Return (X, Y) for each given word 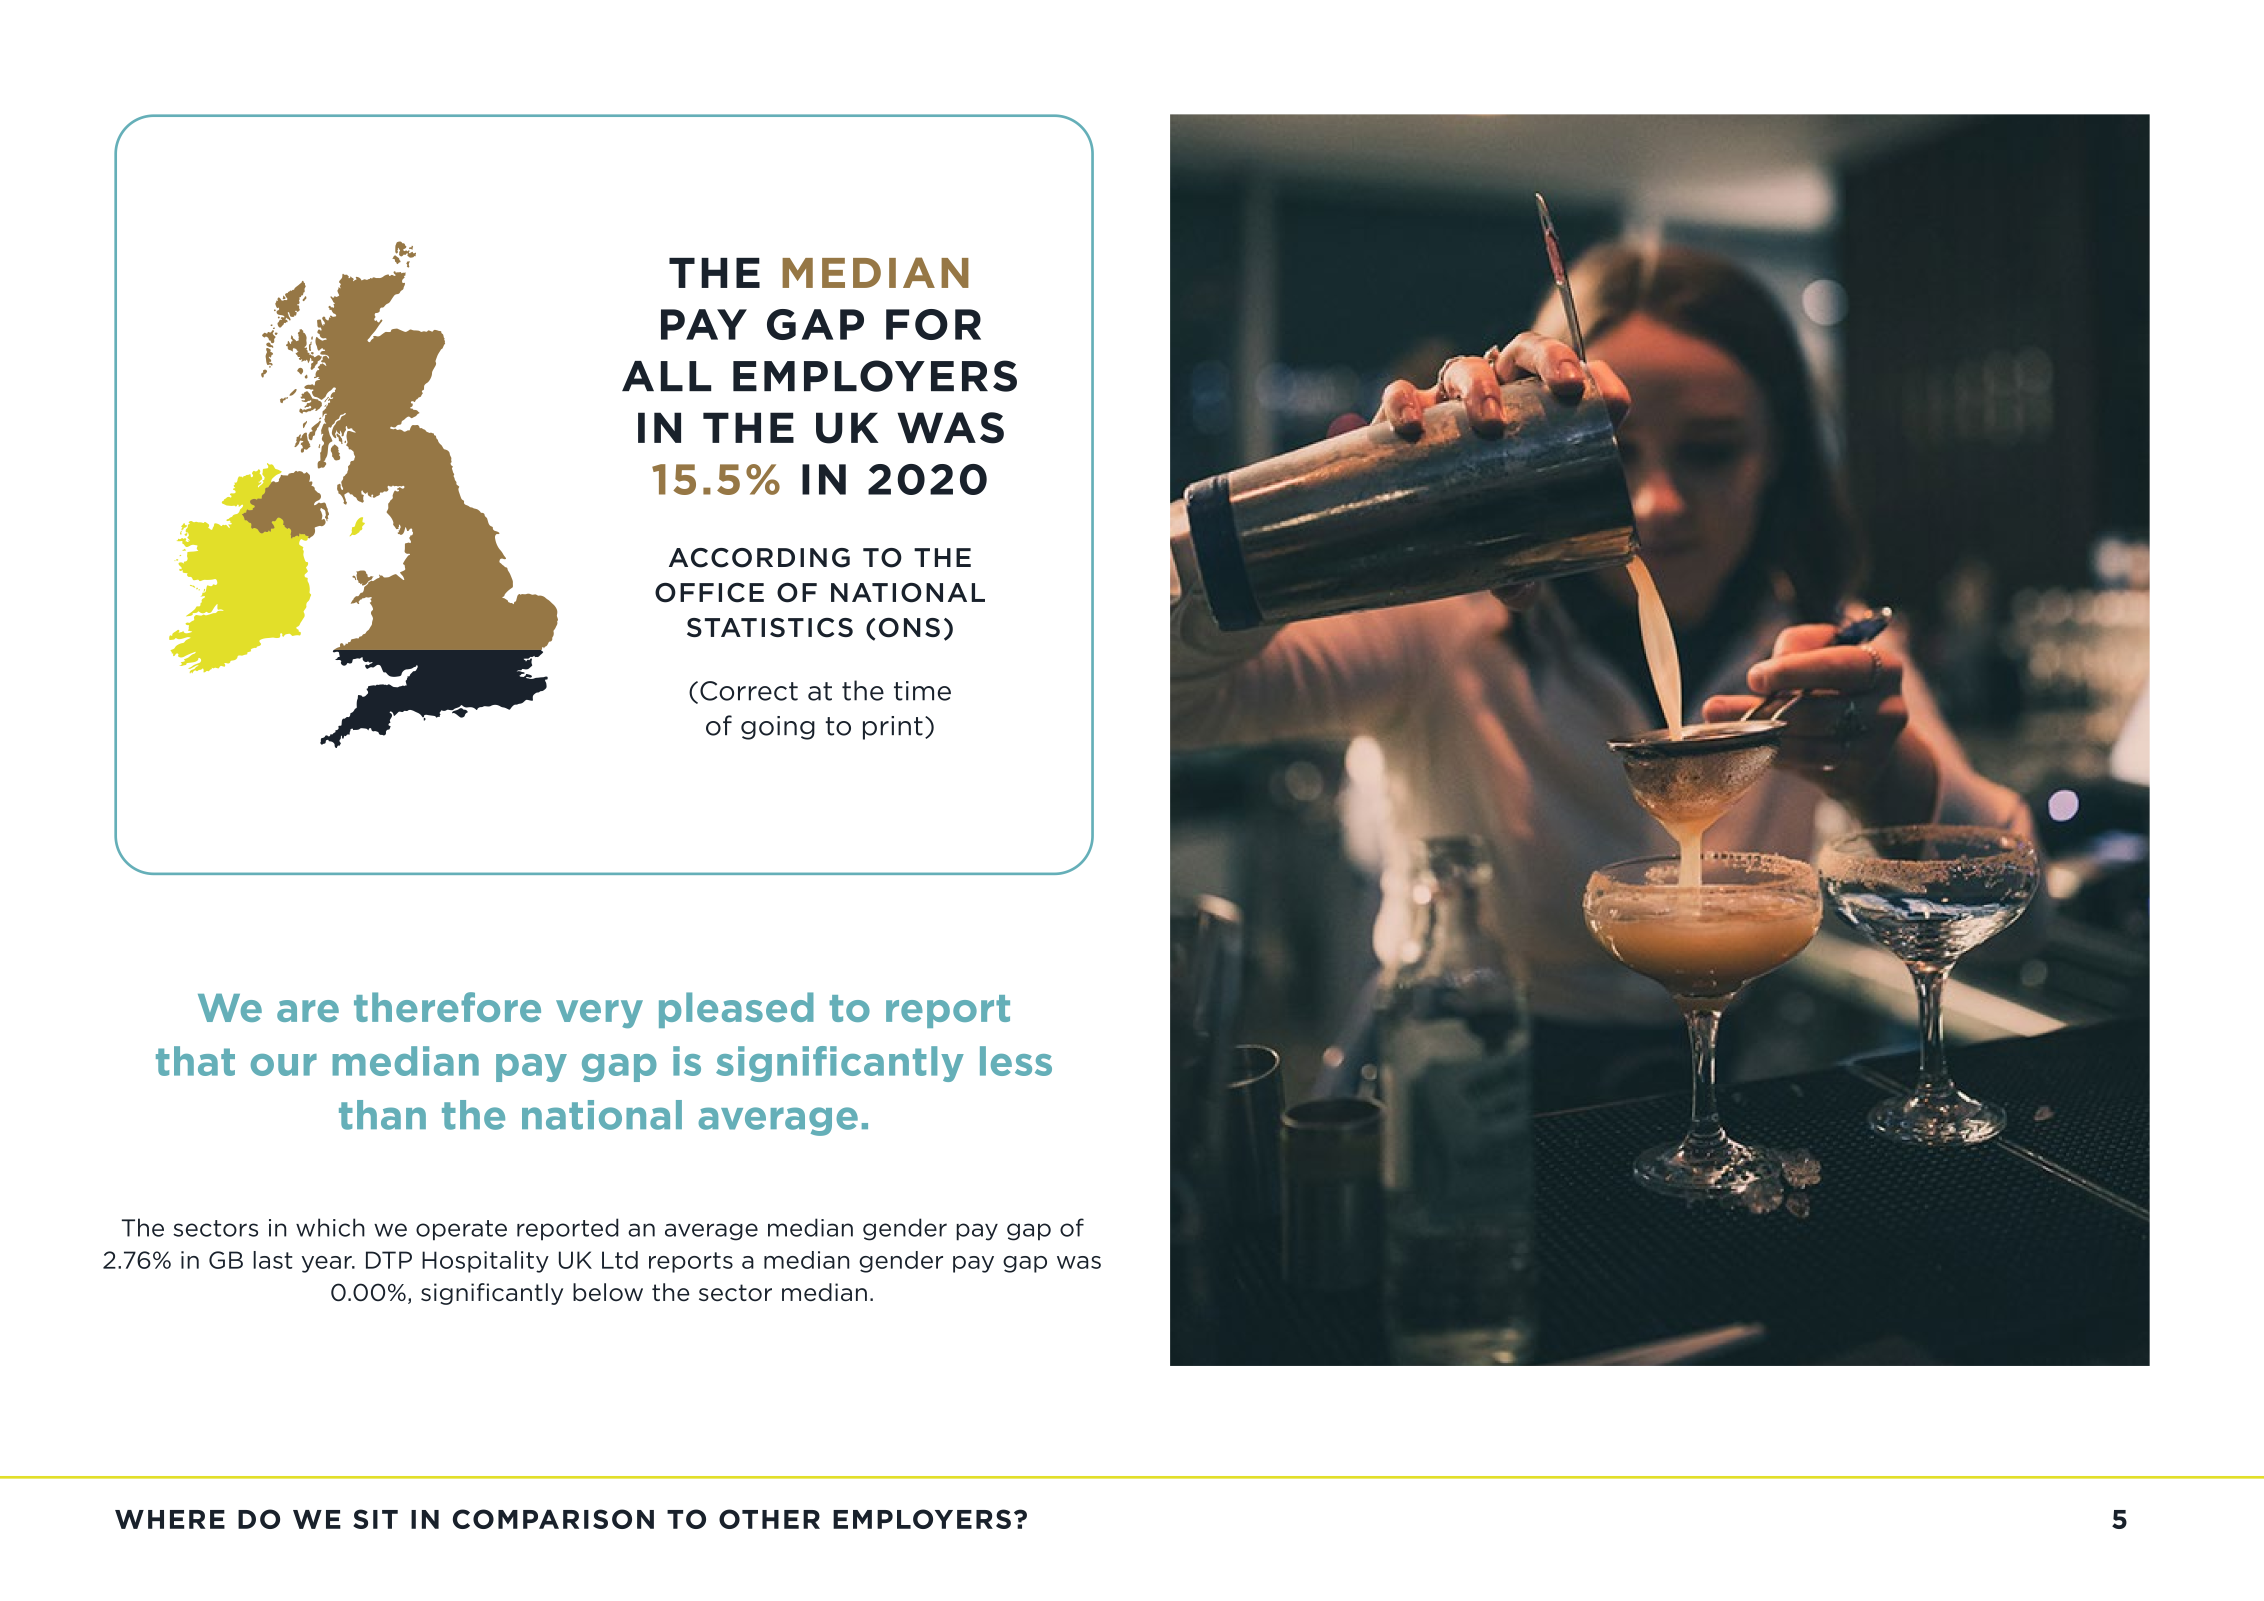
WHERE (170, 1519)
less (1016, 1061)
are (308, 1011)
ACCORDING (759, 558)
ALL (666, 376)
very (599, 1014)
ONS (909, 628)
